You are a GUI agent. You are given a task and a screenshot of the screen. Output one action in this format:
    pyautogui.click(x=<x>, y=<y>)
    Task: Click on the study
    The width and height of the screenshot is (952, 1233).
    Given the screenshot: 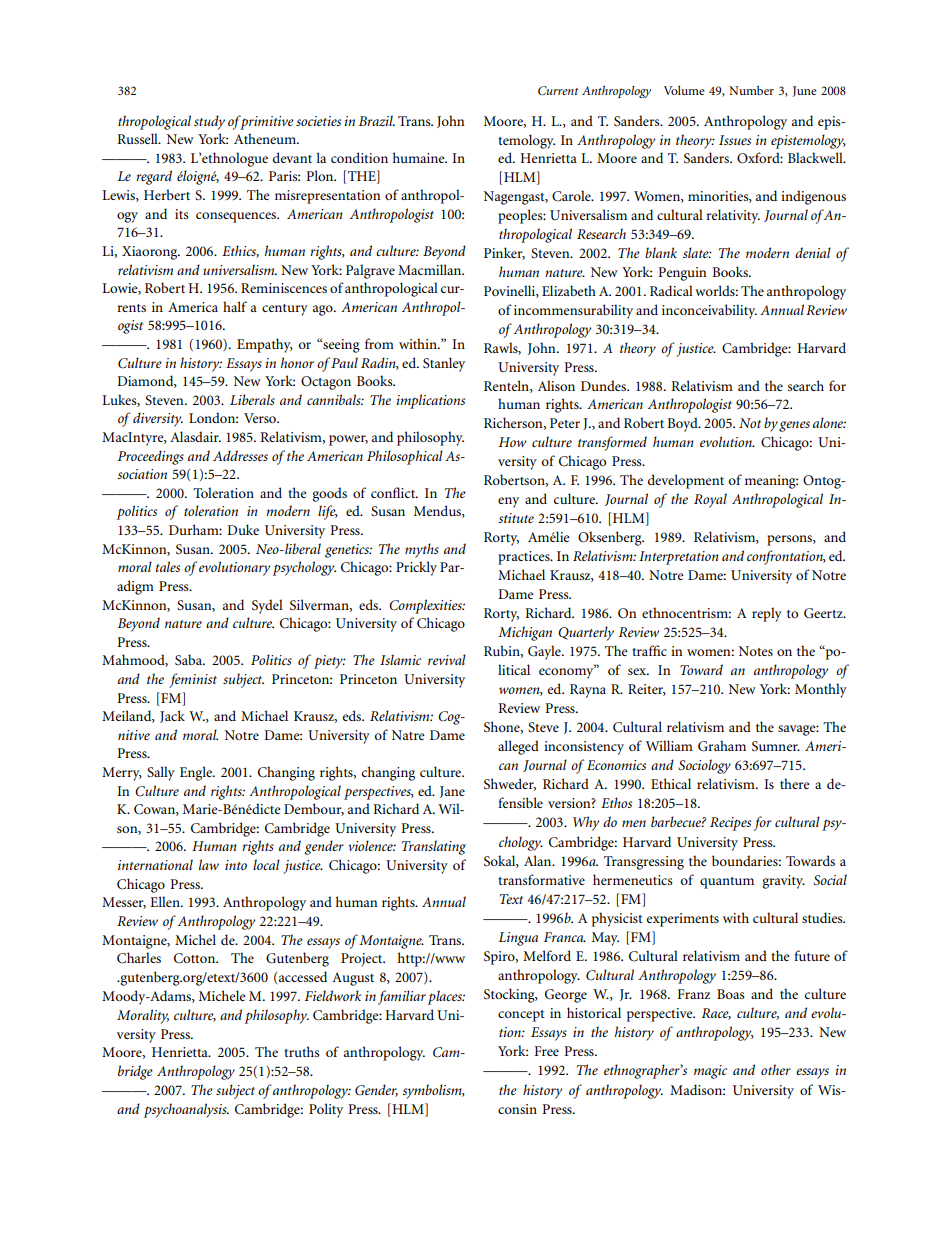 What is the action you would take?
    pyautogui.click(x=209, y=122)
